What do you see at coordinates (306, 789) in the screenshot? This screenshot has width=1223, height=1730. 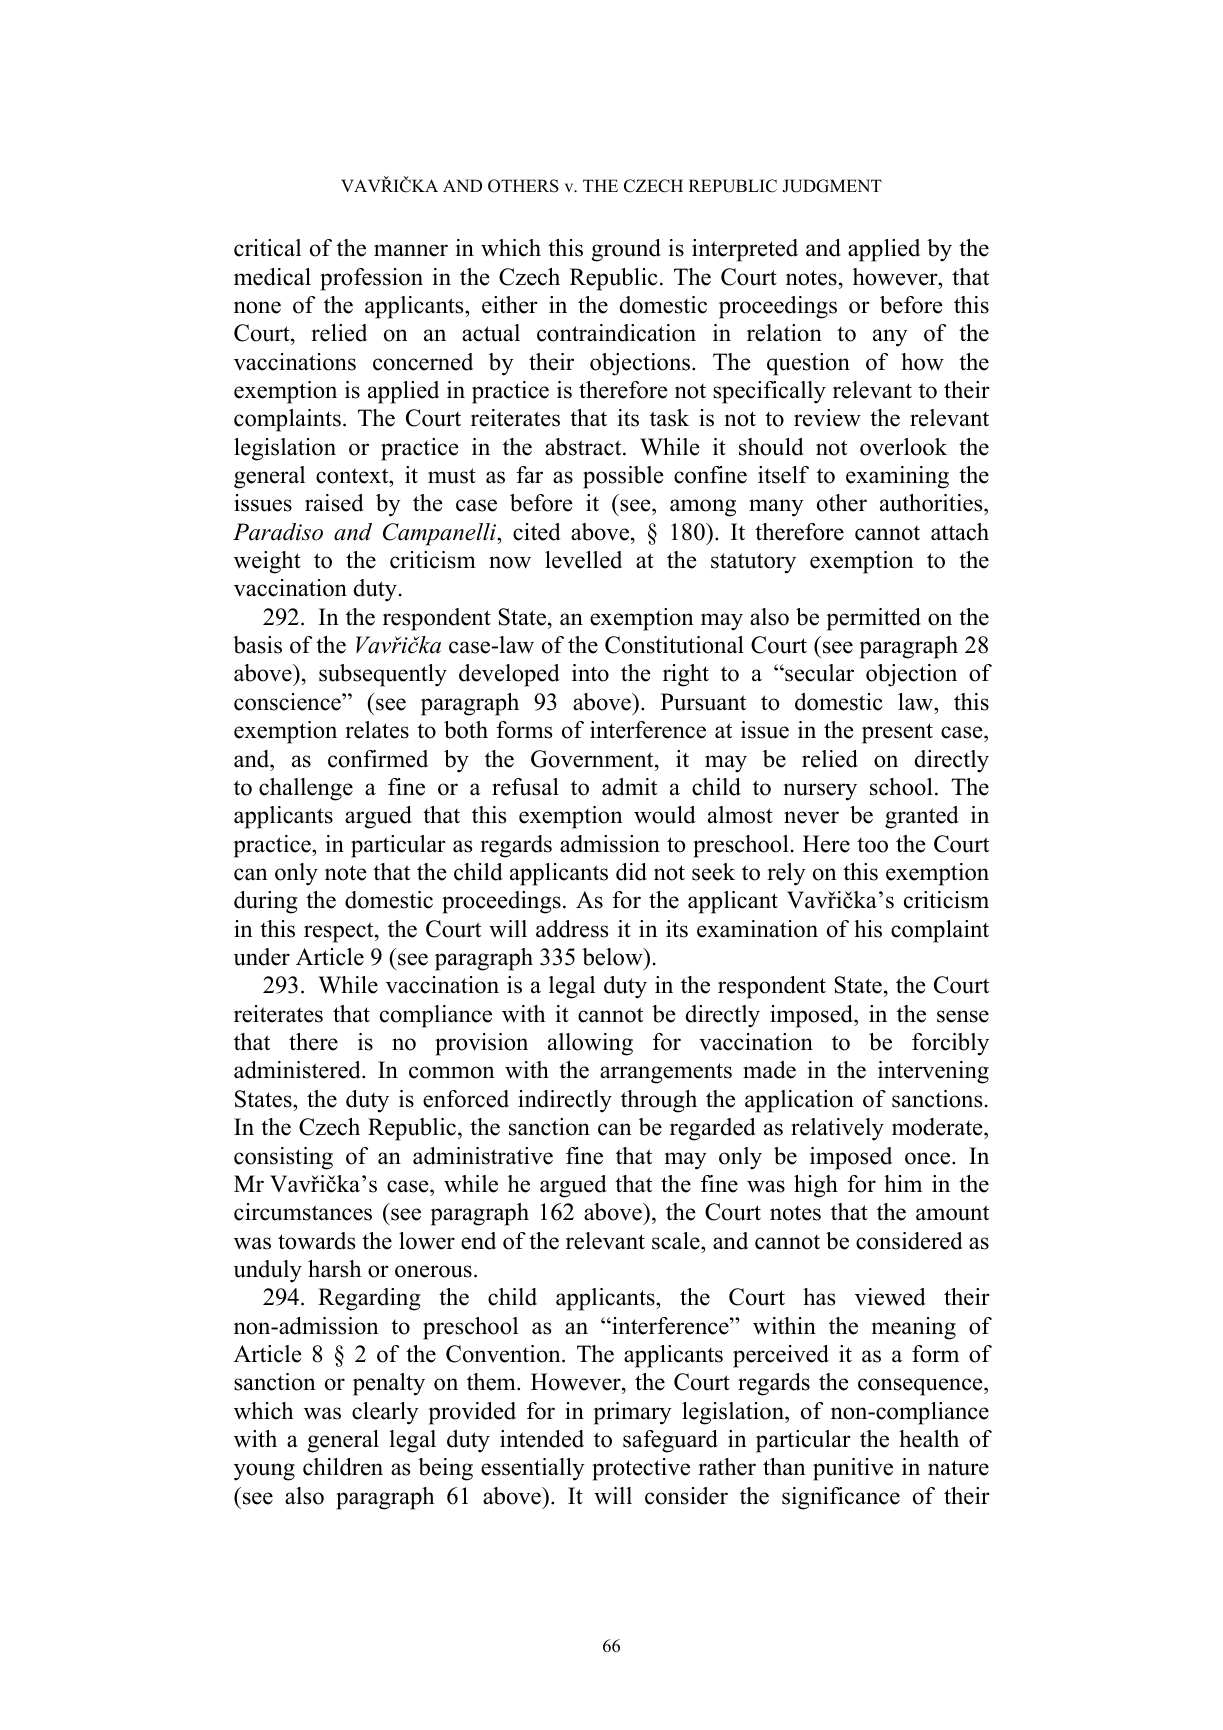 I see `challenge` at bounding box center [306, 789].
